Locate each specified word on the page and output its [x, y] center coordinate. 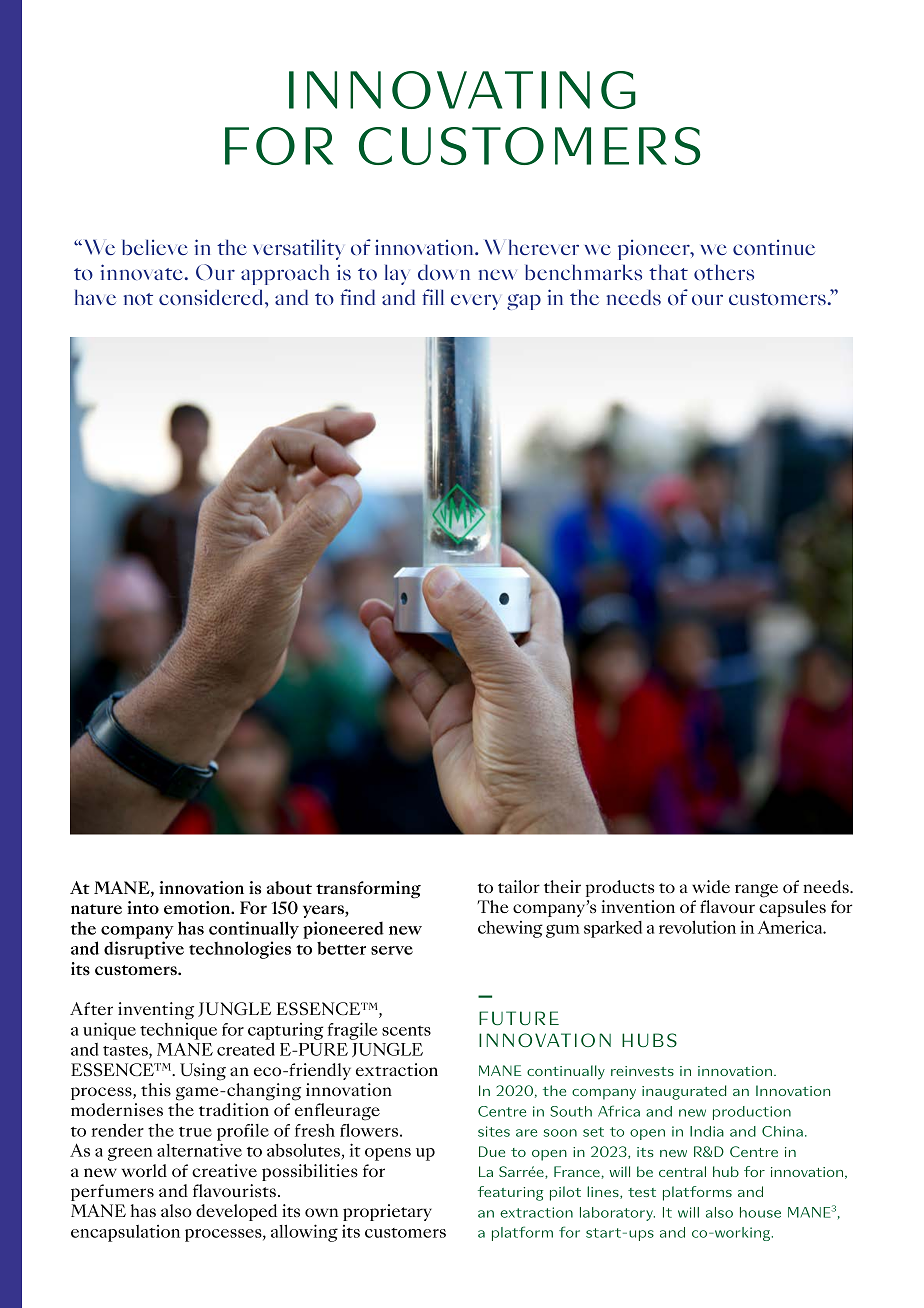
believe [155, 247]
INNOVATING [462, 90]
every [476, 302]
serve [392, 950]
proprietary [387, 1212]
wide [711, 886]
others [724, 272]
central [682, 1171]
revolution [697, 927]
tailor [519, 886]
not [138, 299]
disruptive [144, 950]
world [144, 1170]
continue [774, 247]
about [289, 887]
